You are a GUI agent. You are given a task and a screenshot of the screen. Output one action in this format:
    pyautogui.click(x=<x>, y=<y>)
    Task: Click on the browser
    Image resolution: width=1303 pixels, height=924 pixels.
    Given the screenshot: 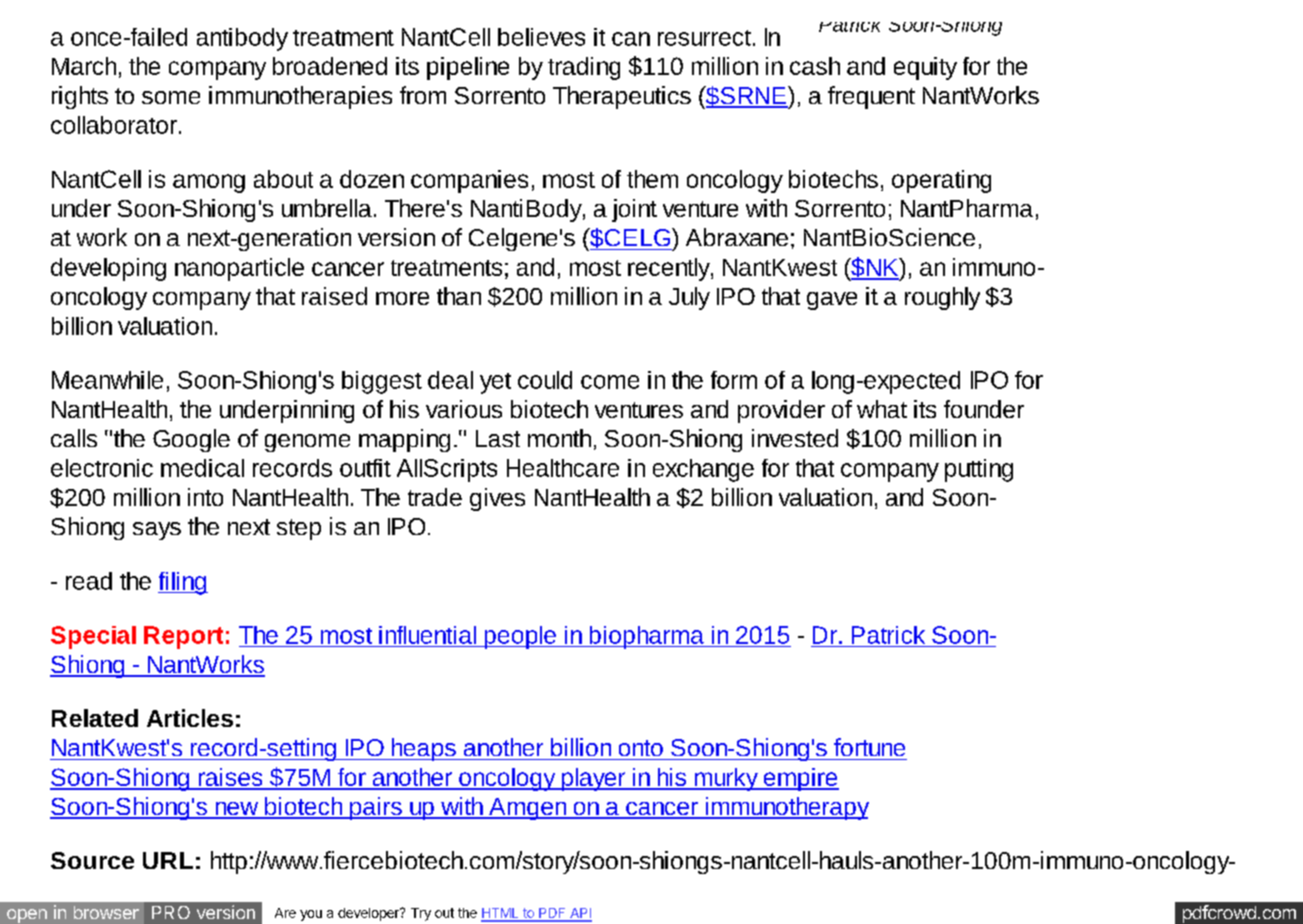 What is the action you would take?
    pyautogui.click(x=106, y=912)
